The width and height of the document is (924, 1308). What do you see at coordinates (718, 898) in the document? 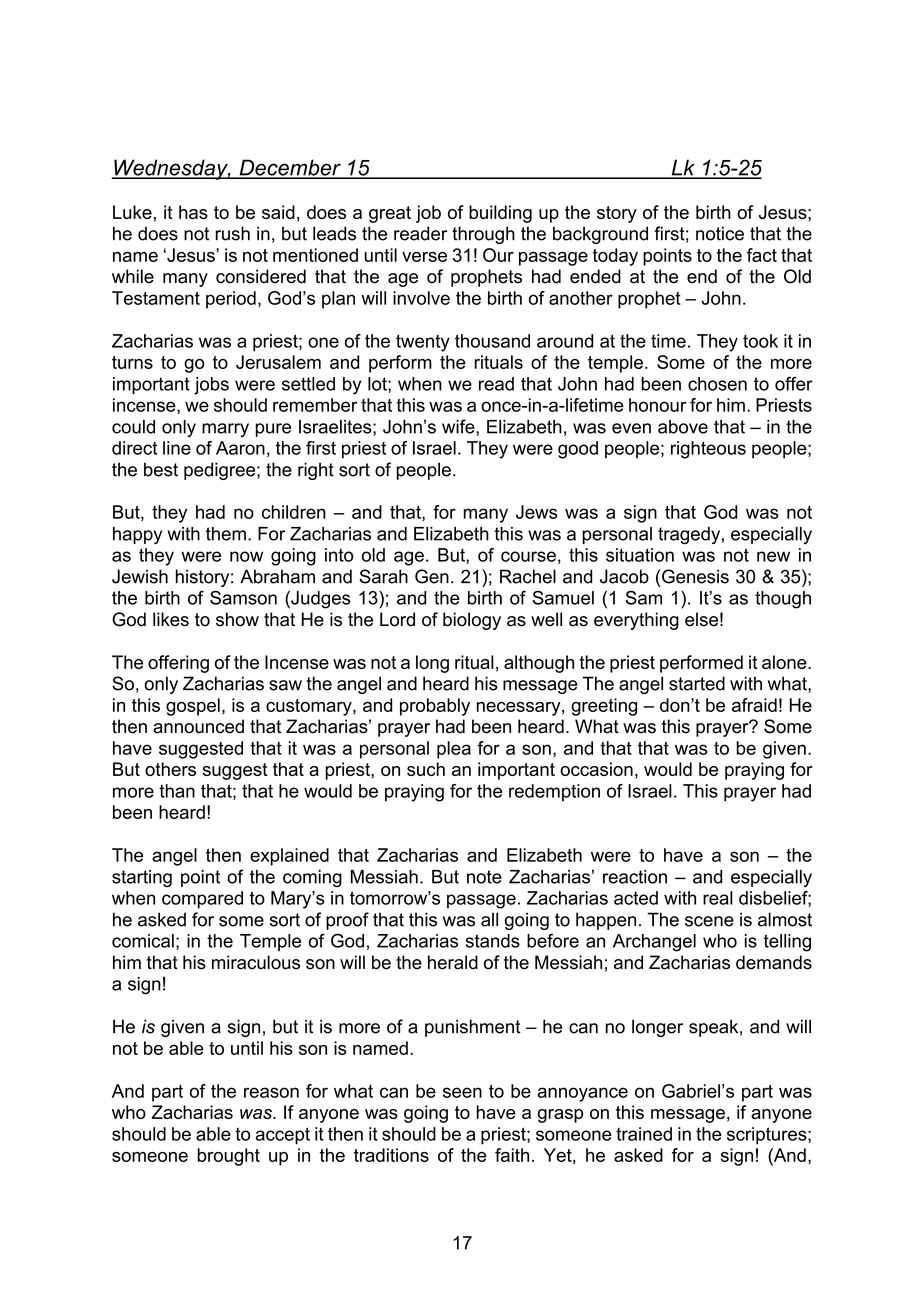
I see `real` at bounding box center [718, 898].
